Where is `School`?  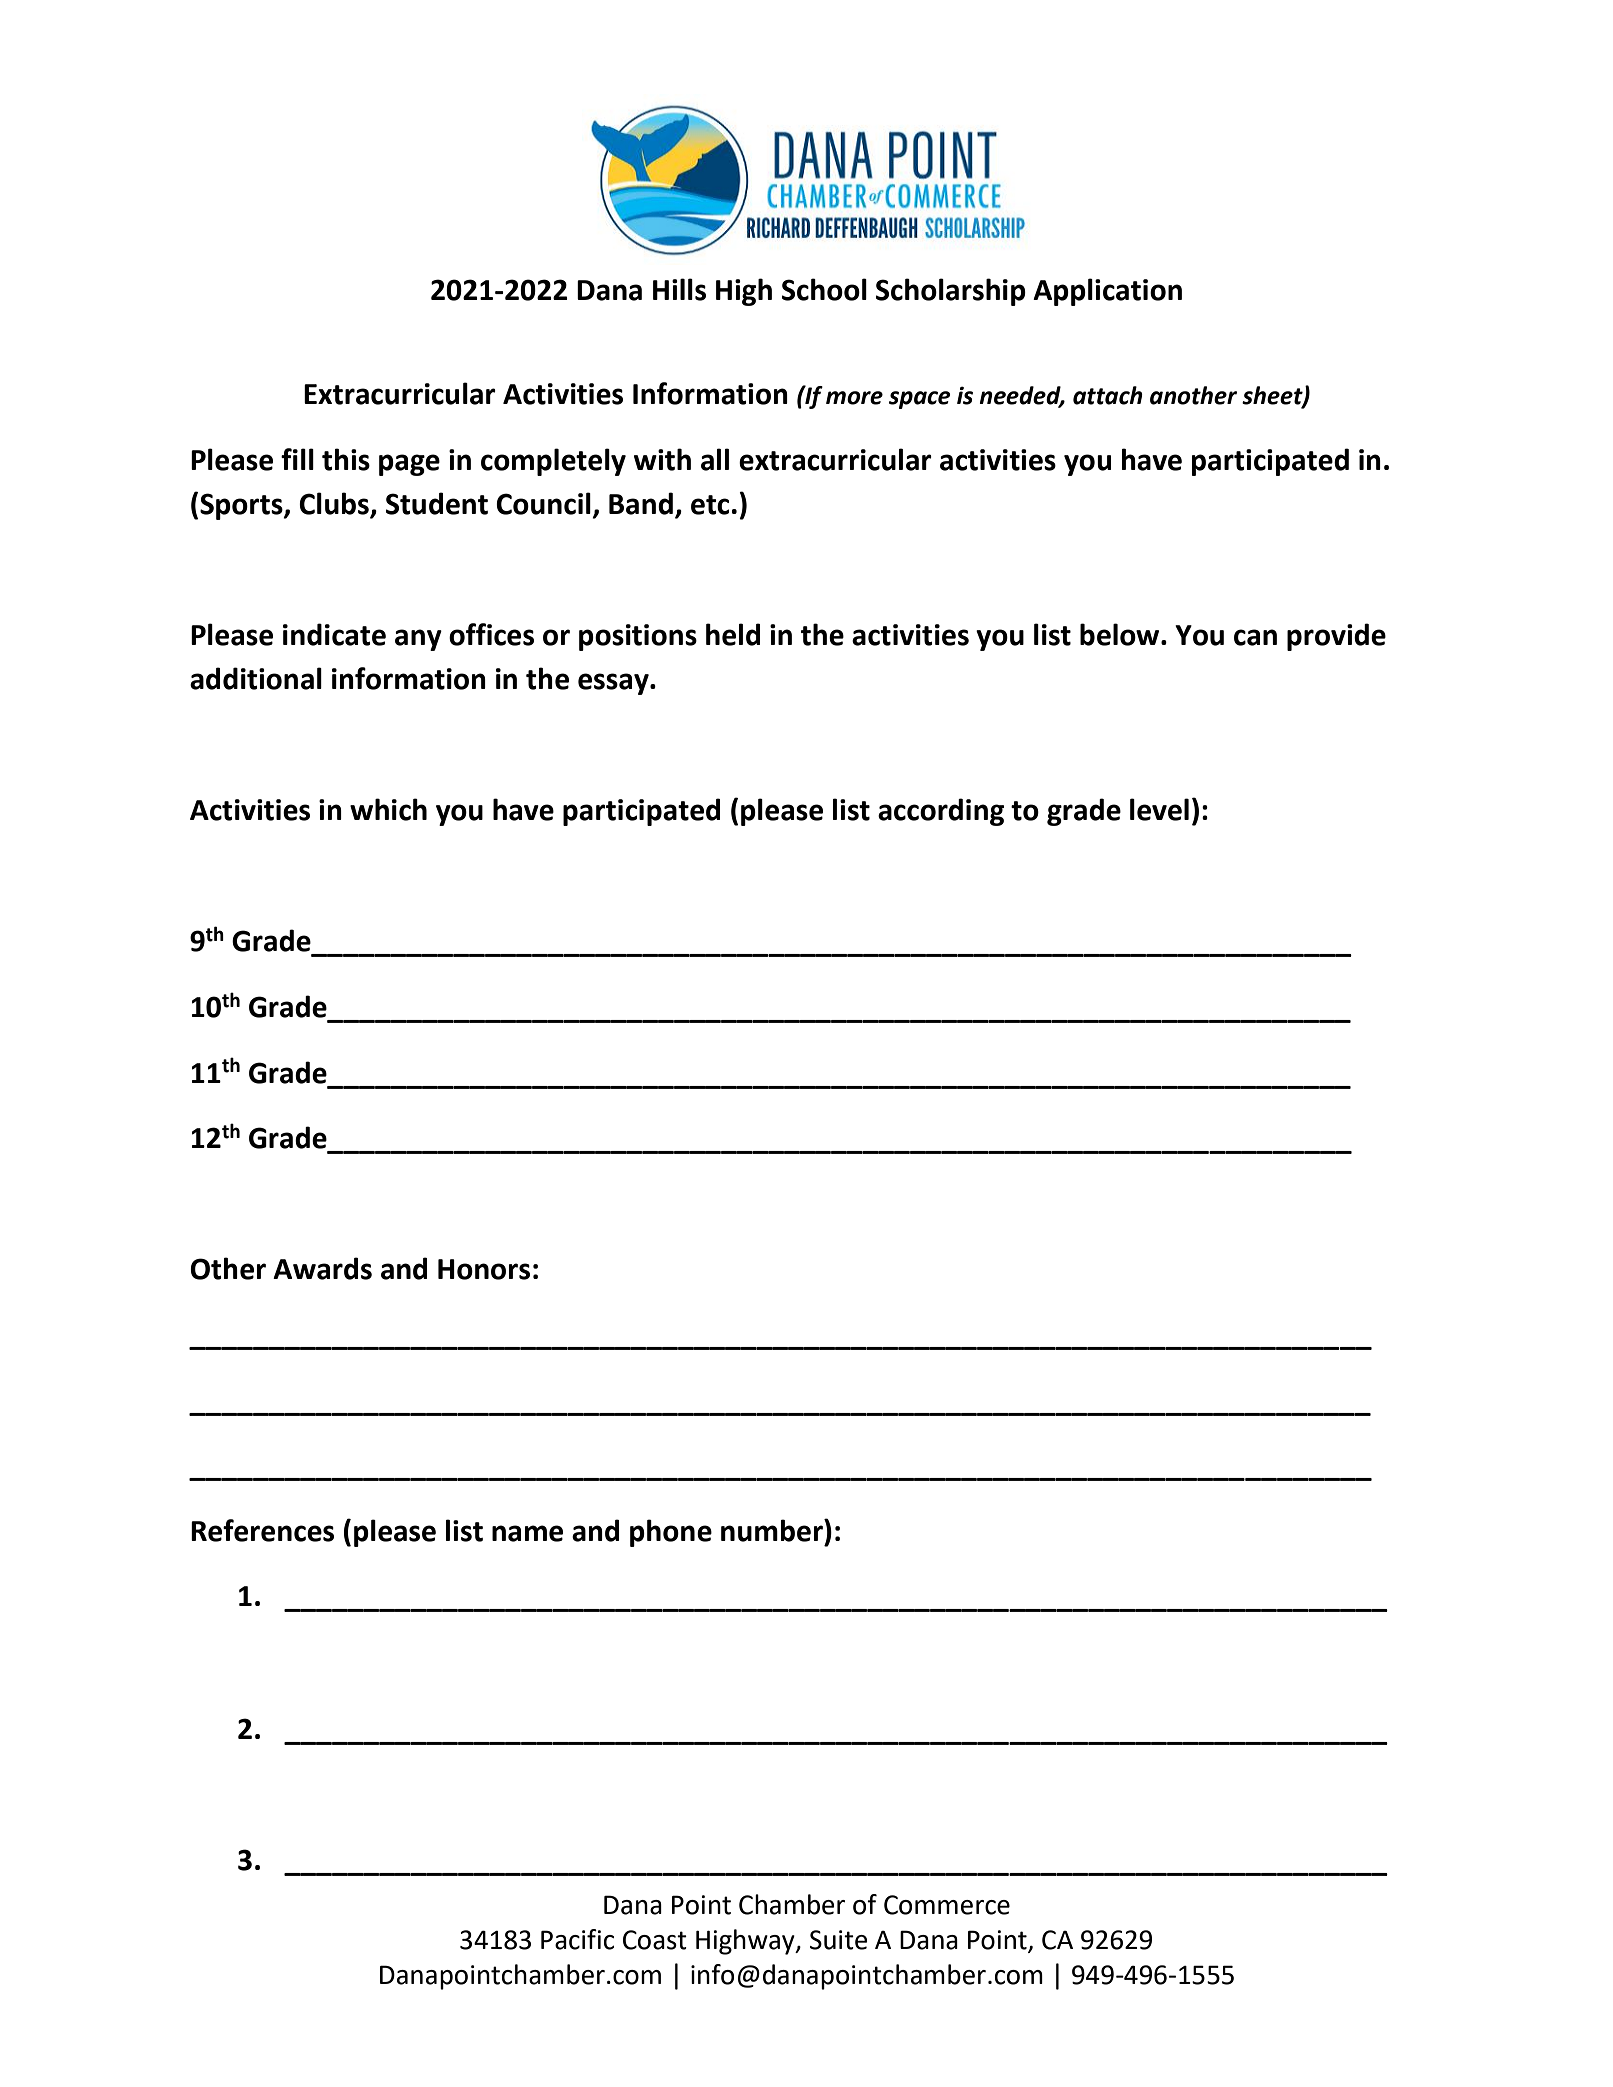 School is located at coordinates (824, 289).
